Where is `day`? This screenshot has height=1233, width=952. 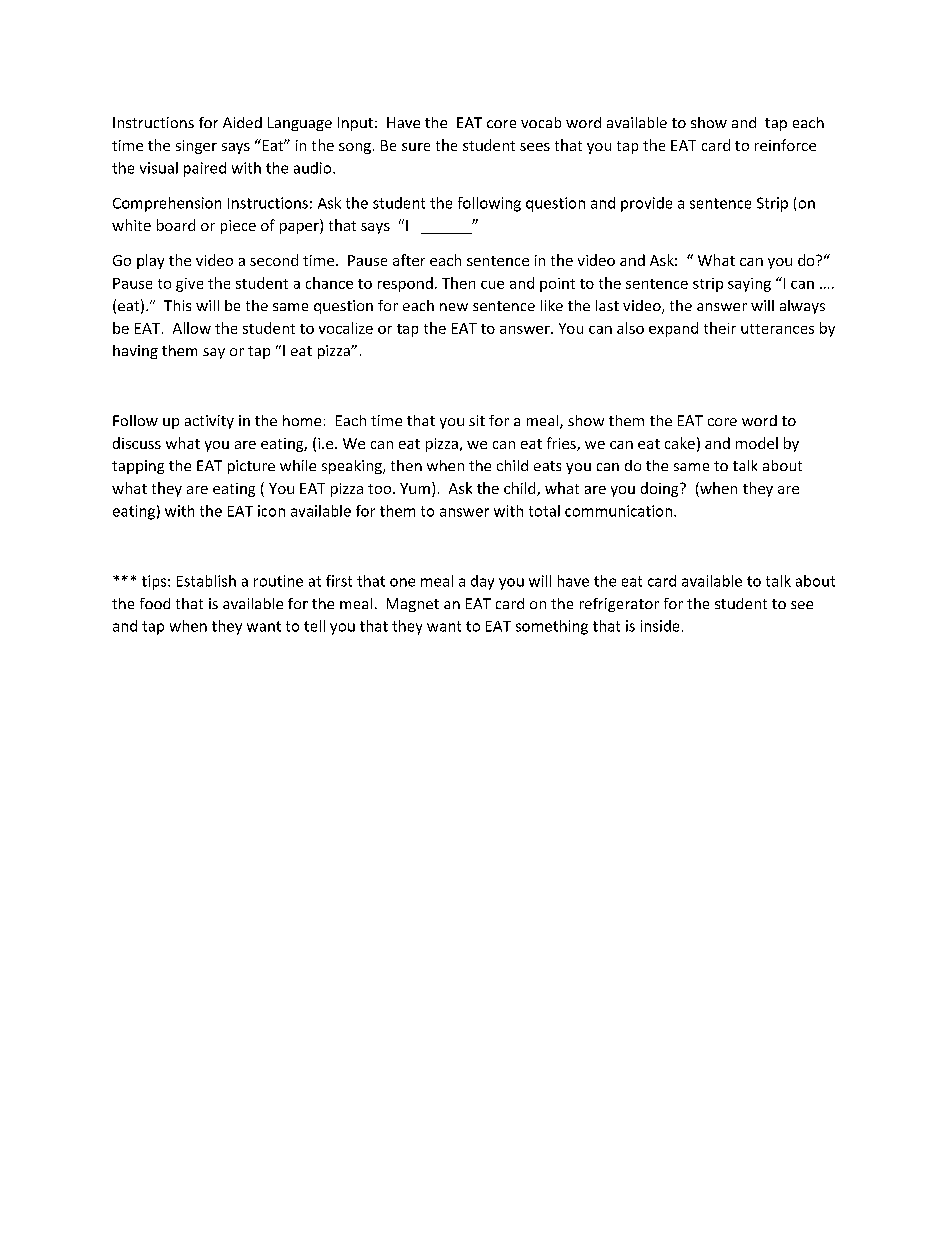 day is located at coordinates (482, 582).
